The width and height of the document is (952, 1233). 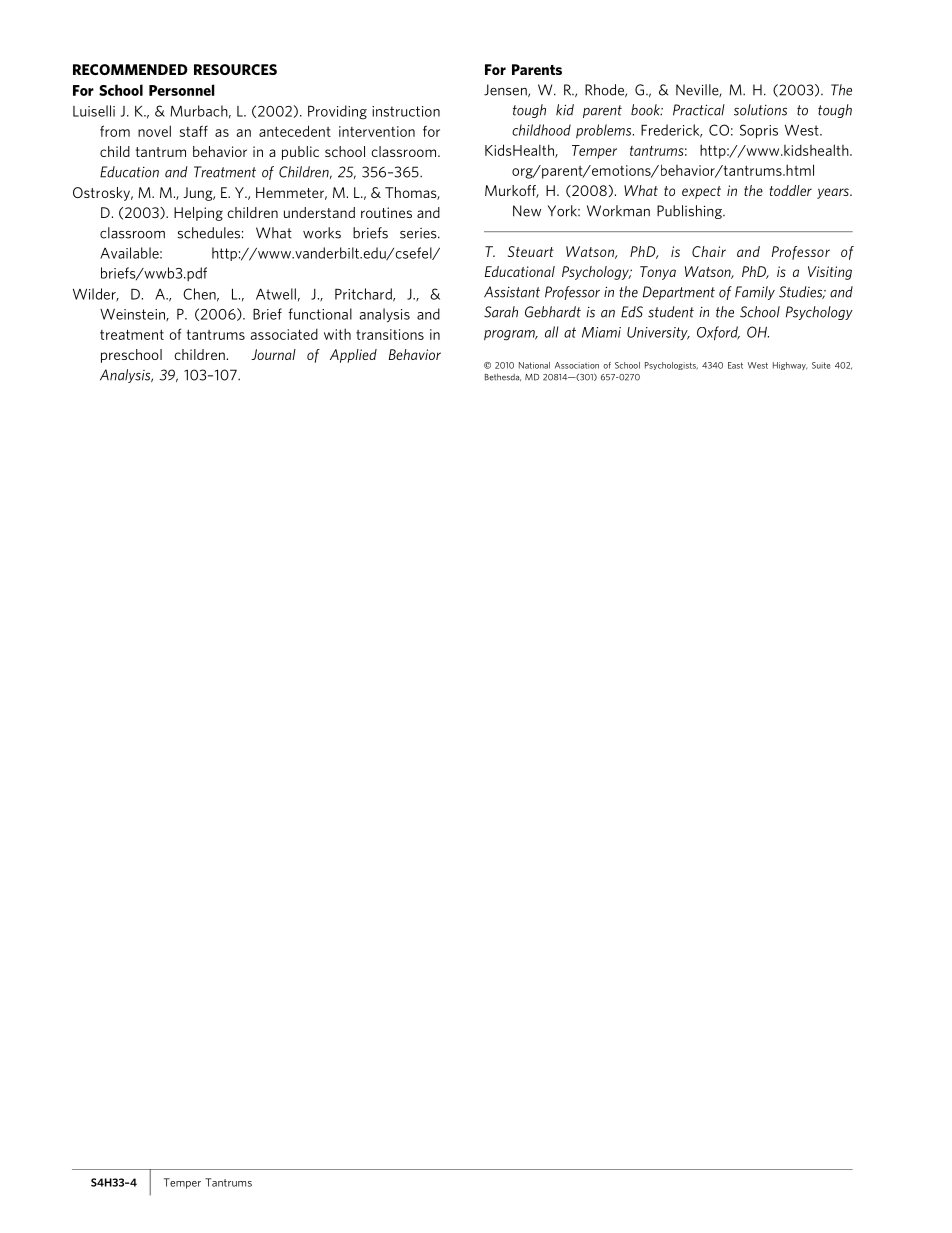 I want to click on staff, so click(x=194, y=131).
